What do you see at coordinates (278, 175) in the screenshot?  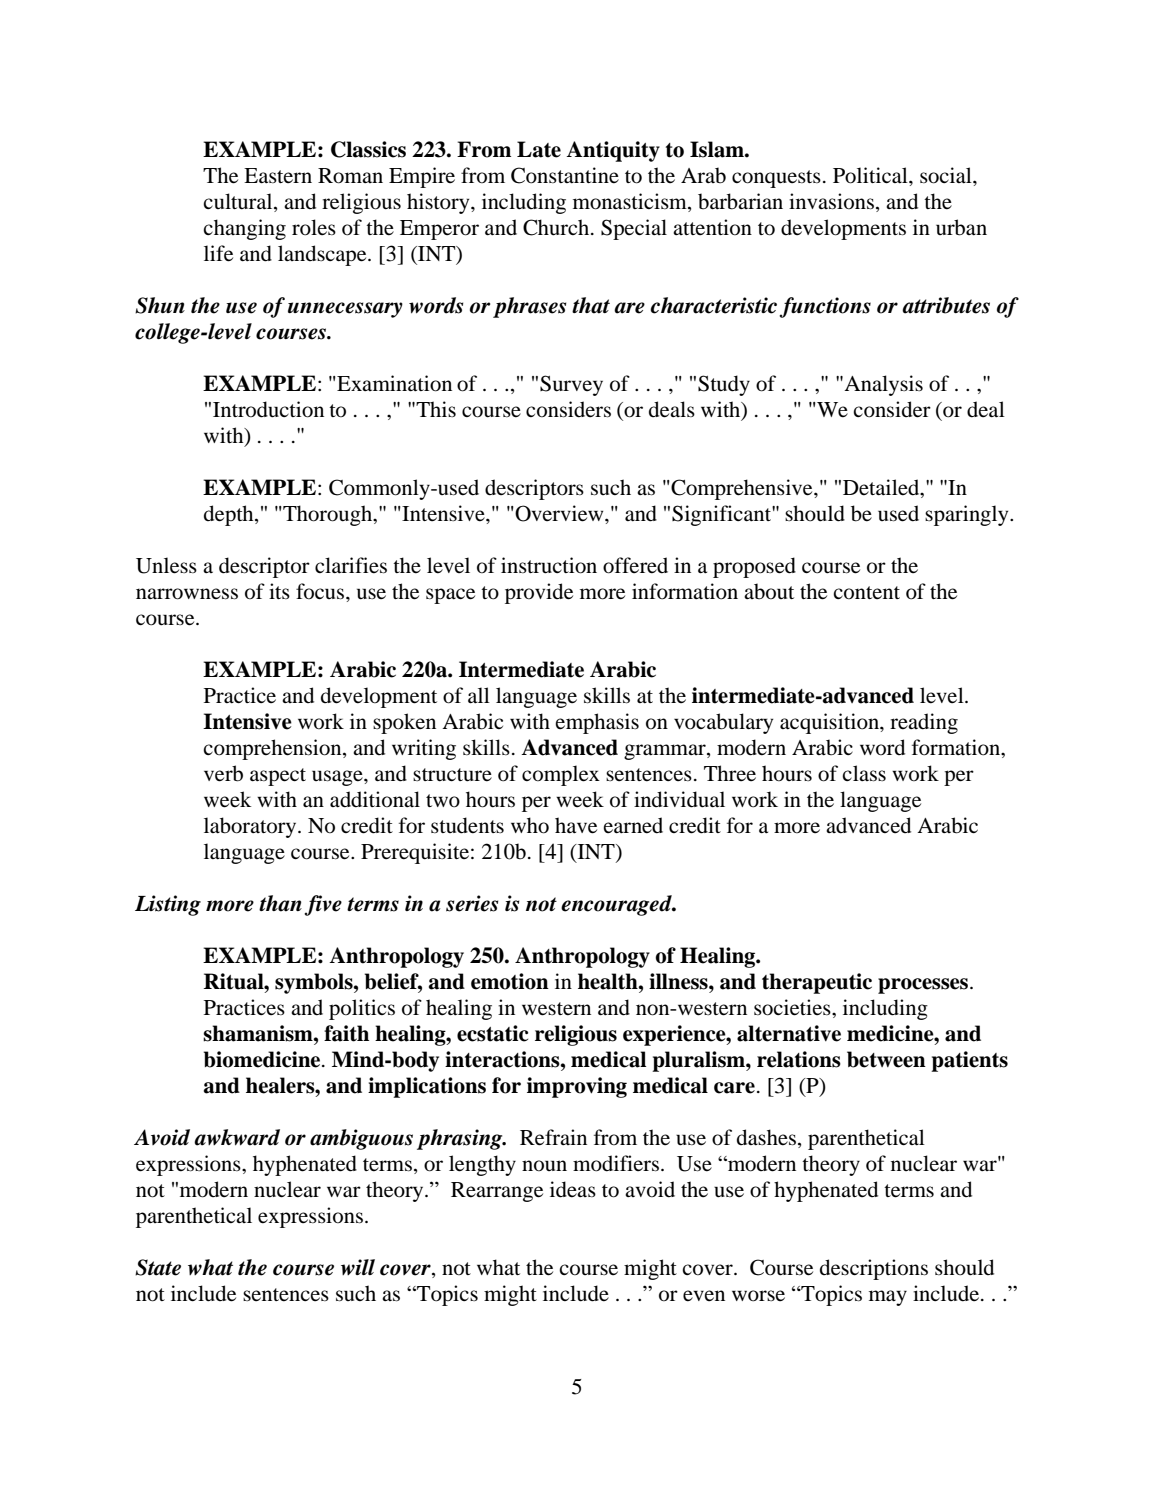 I see `Eastern` at bounding box center [278, 175].
